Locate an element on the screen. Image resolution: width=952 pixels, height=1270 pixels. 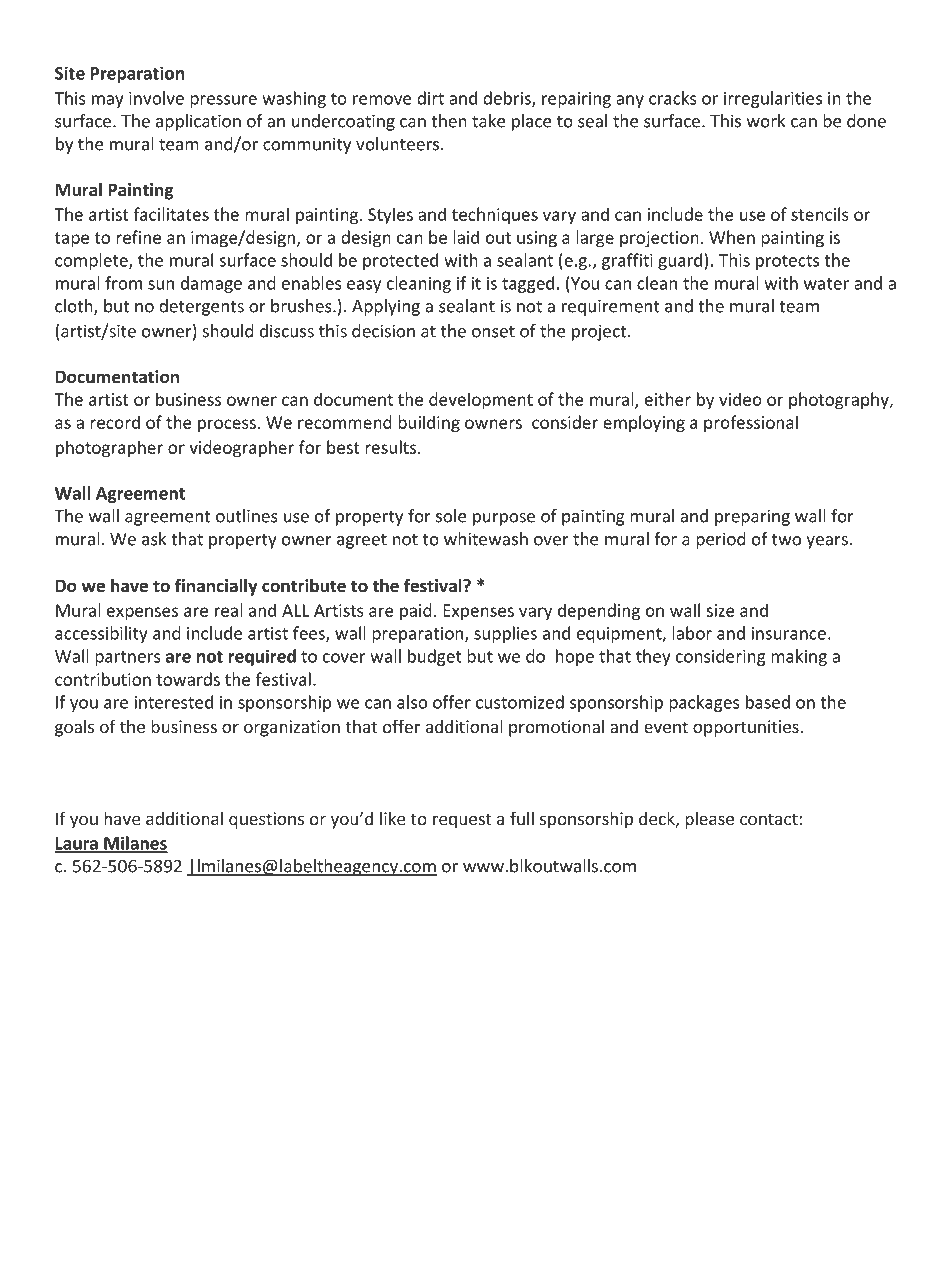
photographer is located at coordinates (109, 449).
